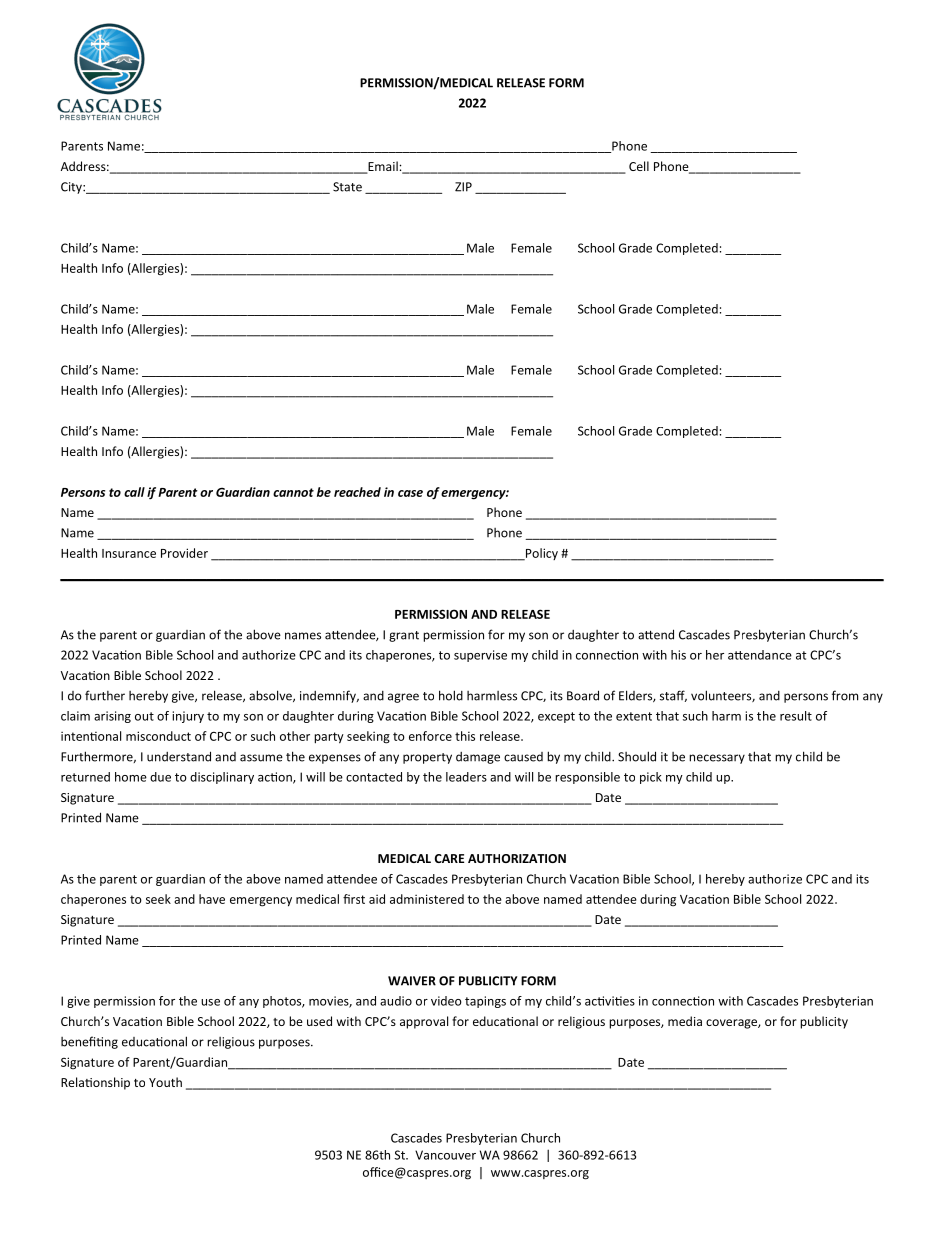 This image has width=952, height=1233. What do you see at coordinates (445, 1155) in the image?
I see `Vancouver` at bounding box center [445, 1155].
